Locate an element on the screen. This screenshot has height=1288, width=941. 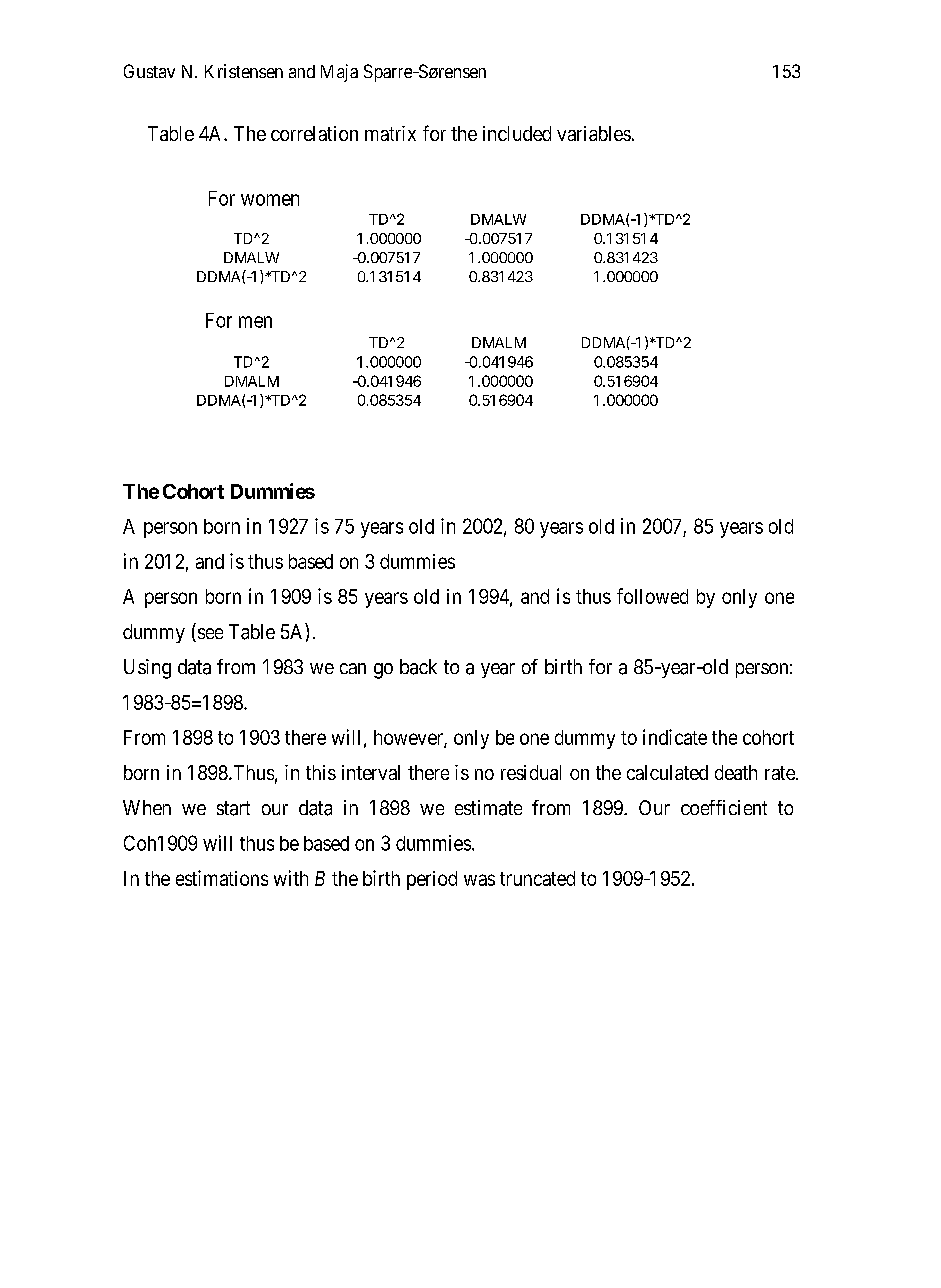
correlation is located at coordinates (314, 133).
